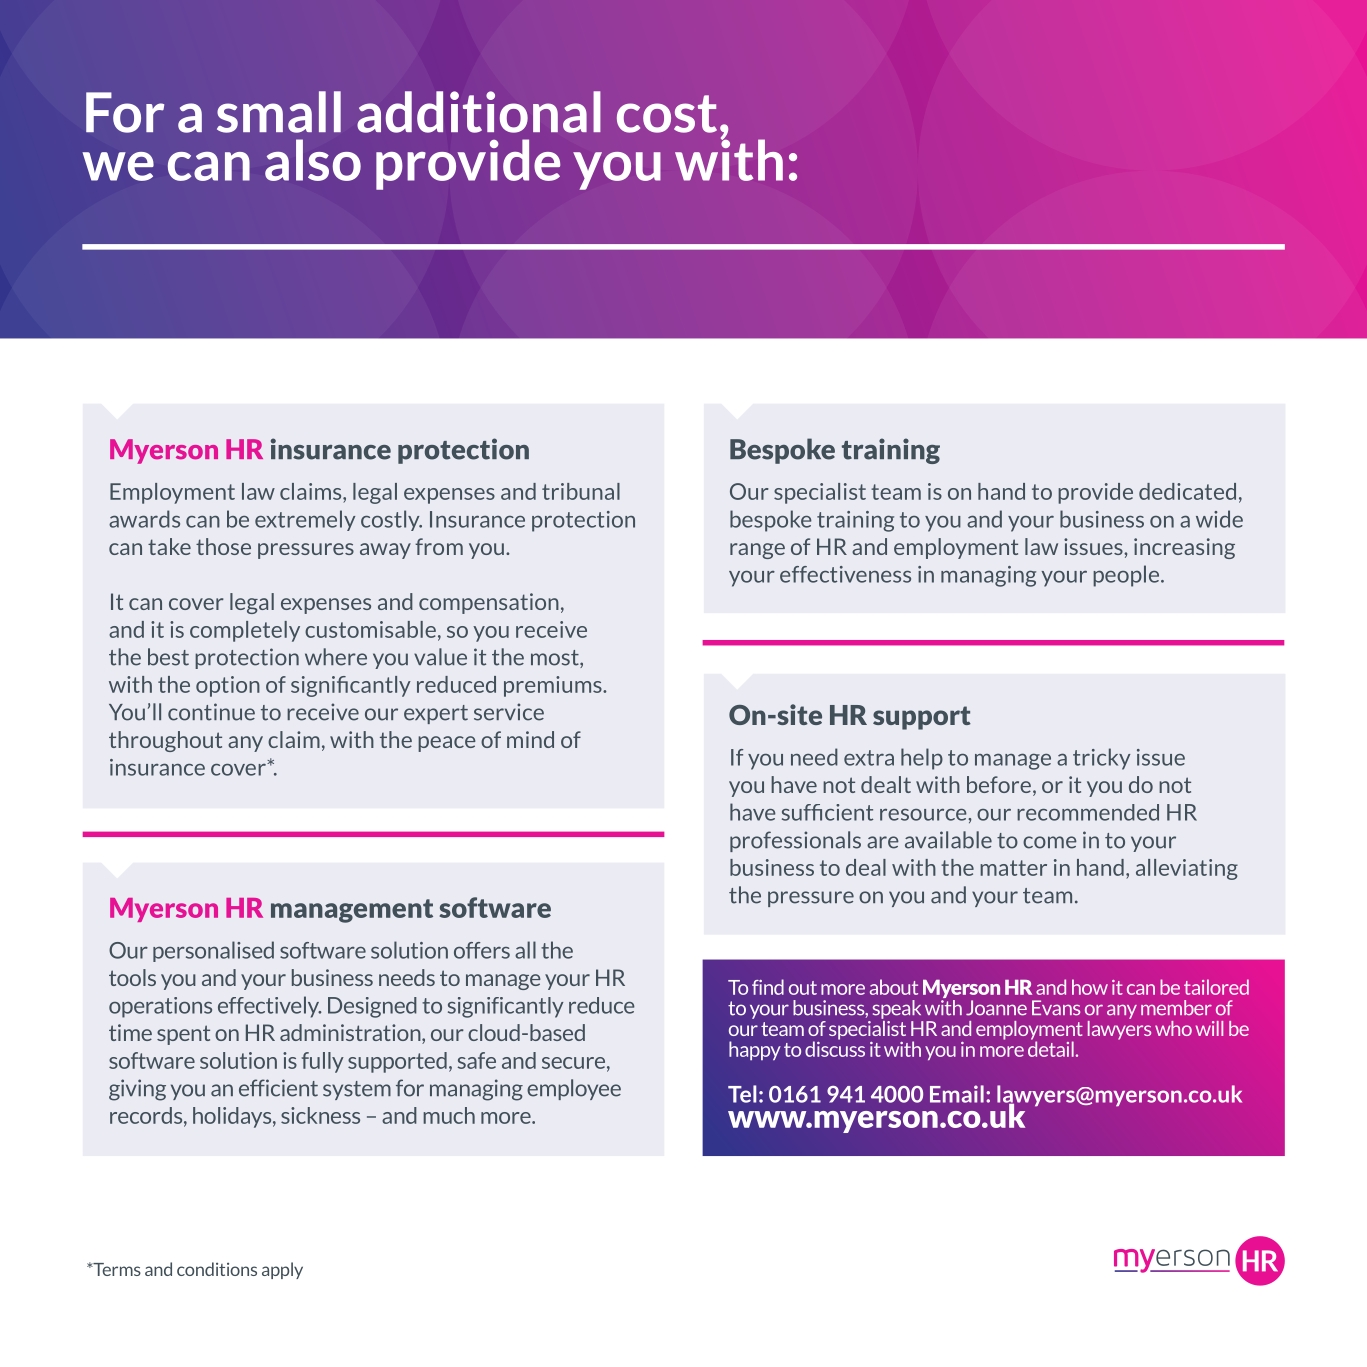 This screenshot has width=1367, height=1367. Describe the element at coordinates (1050, 842) in the screenshot. I see `come` at that location.
